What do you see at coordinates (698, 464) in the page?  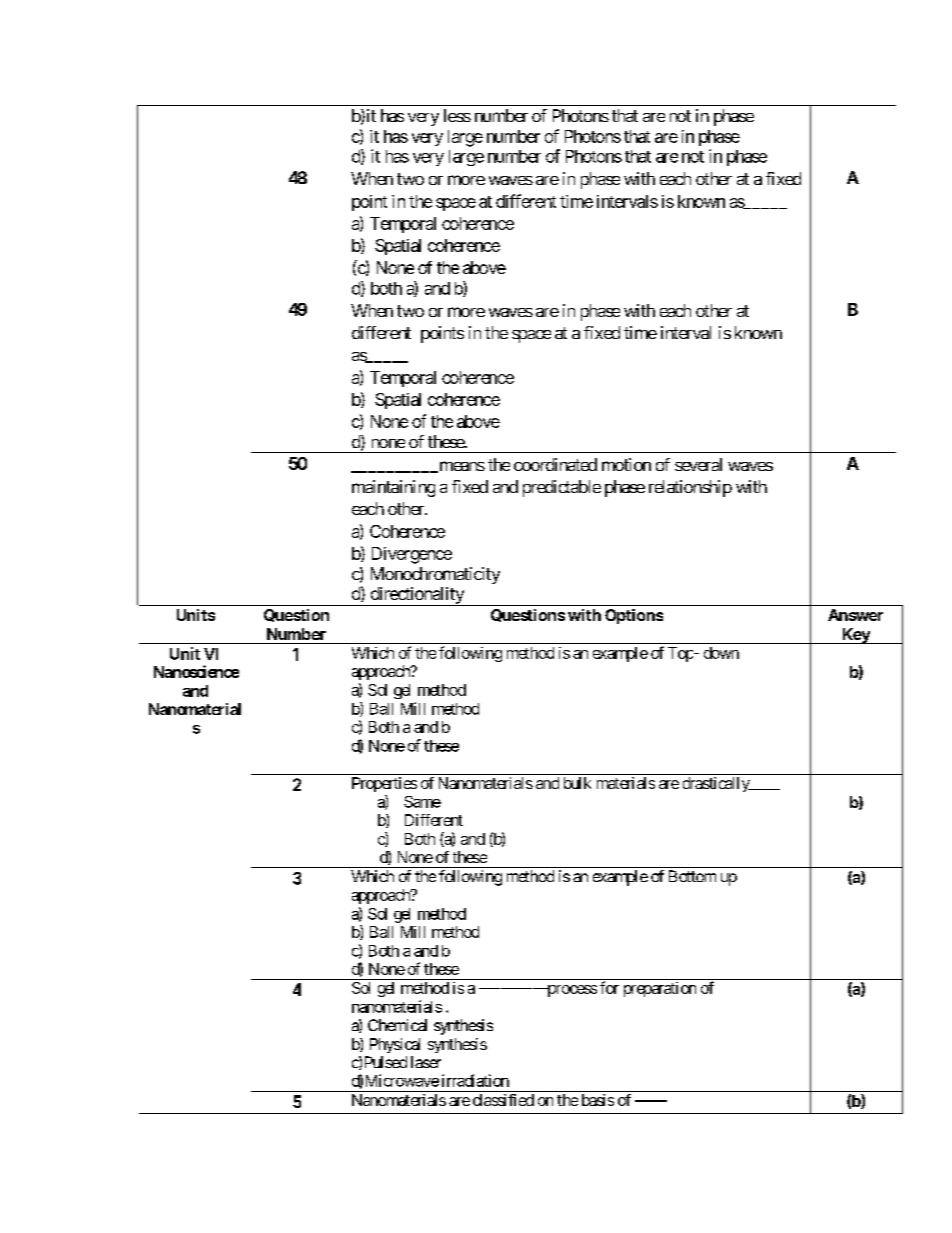 I see `several` at bounding box center [698, 464].
